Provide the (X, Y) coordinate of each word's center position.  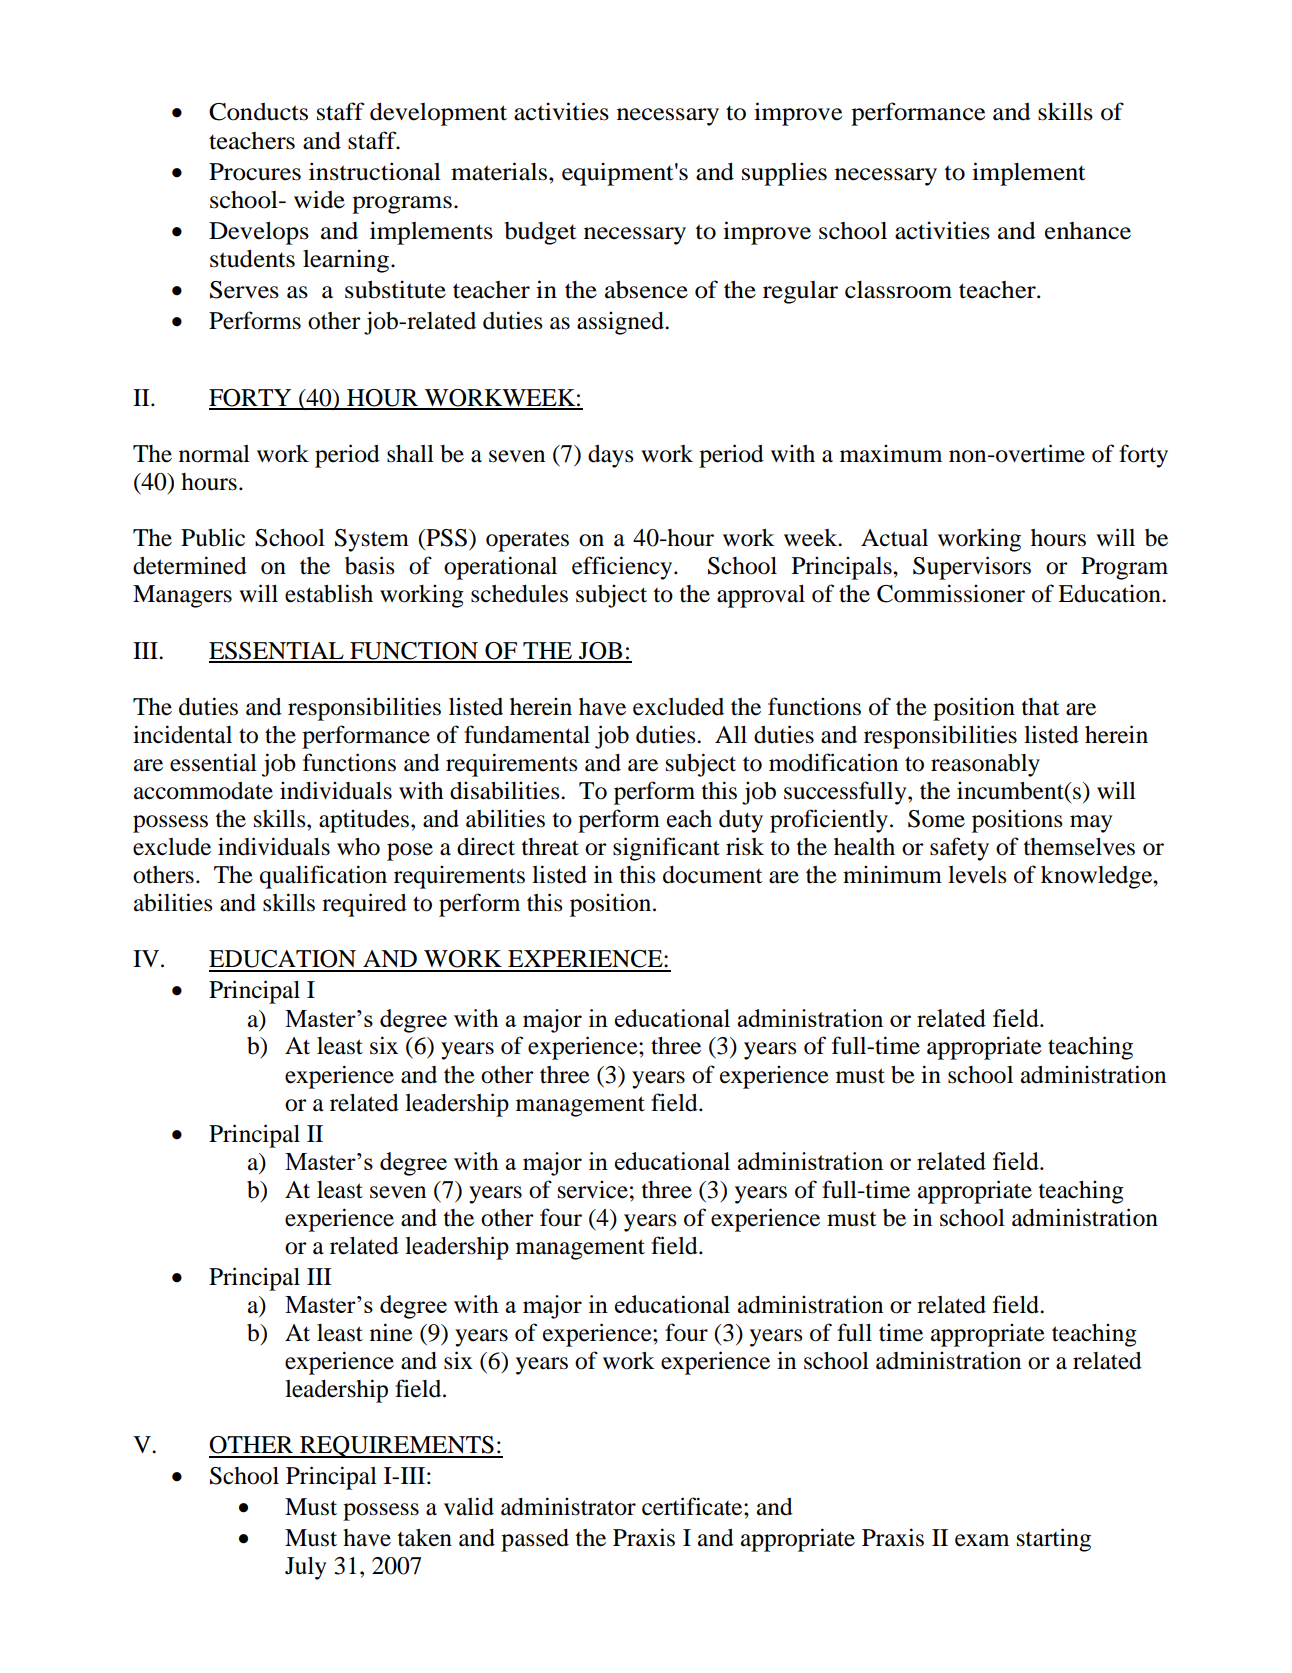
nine (391, 1332)
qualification (323, 877)
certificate (693, 1506)
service (593, 1189)
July (305, 1568)
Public (213, 537)
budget (540, 233)
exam (982, 1540)
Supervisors (972, 568)
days (611, 456)
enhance (1088, 231)
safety (959, 849)
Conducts (258, 112)
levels (977, 875)
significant (666, 849)
